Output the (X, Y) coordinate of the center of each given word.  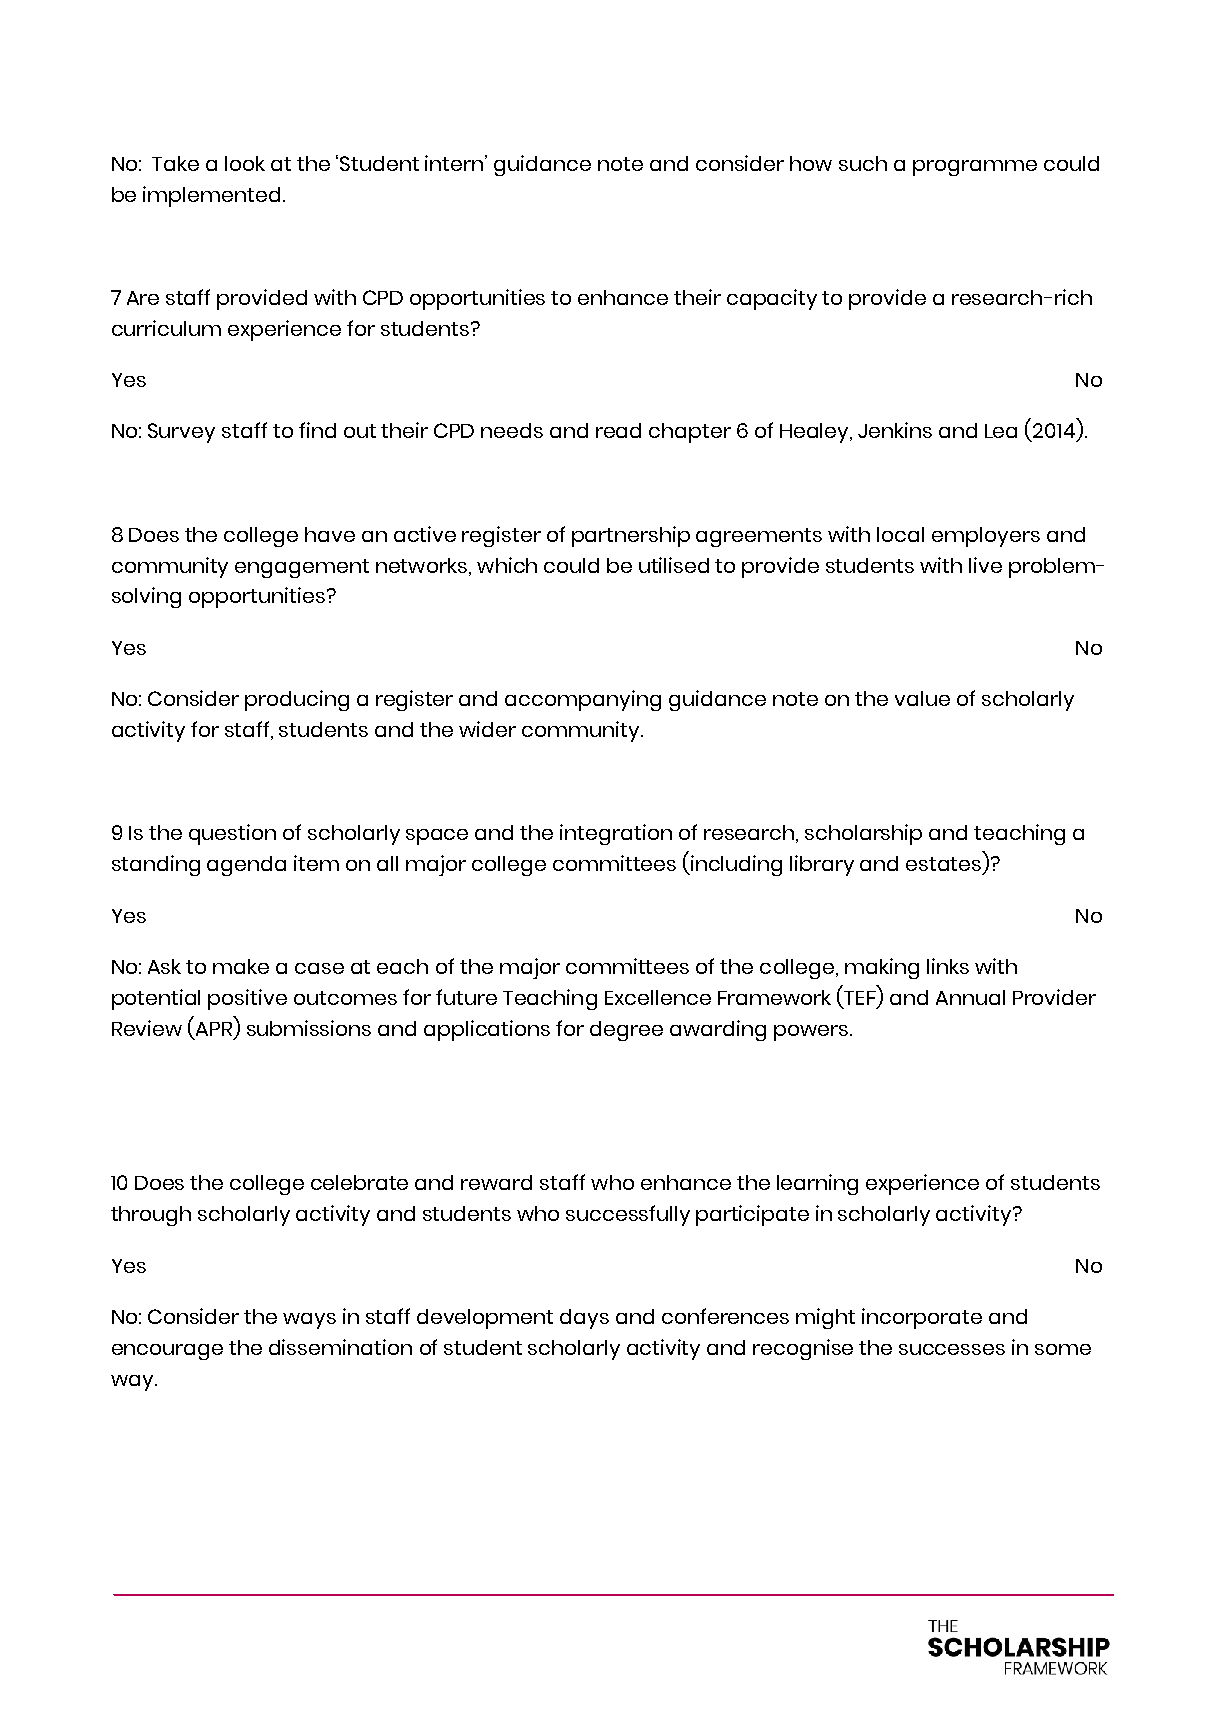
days (584, 1319)
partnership (631, 536)
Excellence (658, 997)
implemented (211, 196)
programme (975, 168)
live (985, 565)
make (241, 966)
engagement (302, 568)
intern (455, 163)
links (948, 966)
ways (309, 1321)
